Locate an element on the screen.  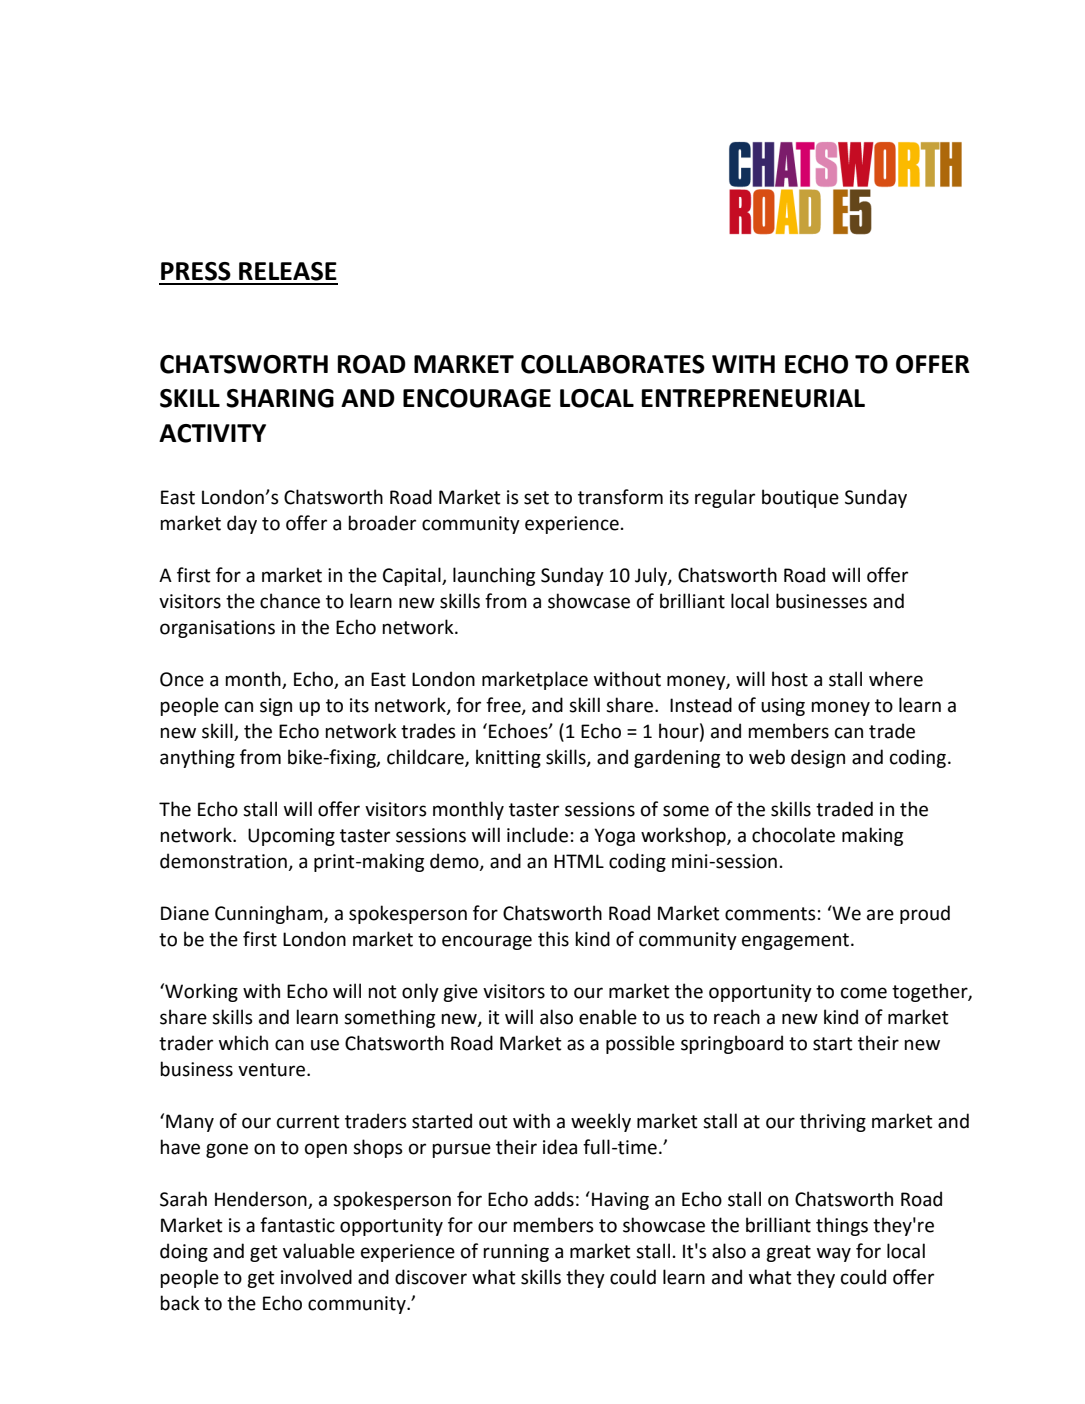
knitting is located at coordinates (508, 758).
